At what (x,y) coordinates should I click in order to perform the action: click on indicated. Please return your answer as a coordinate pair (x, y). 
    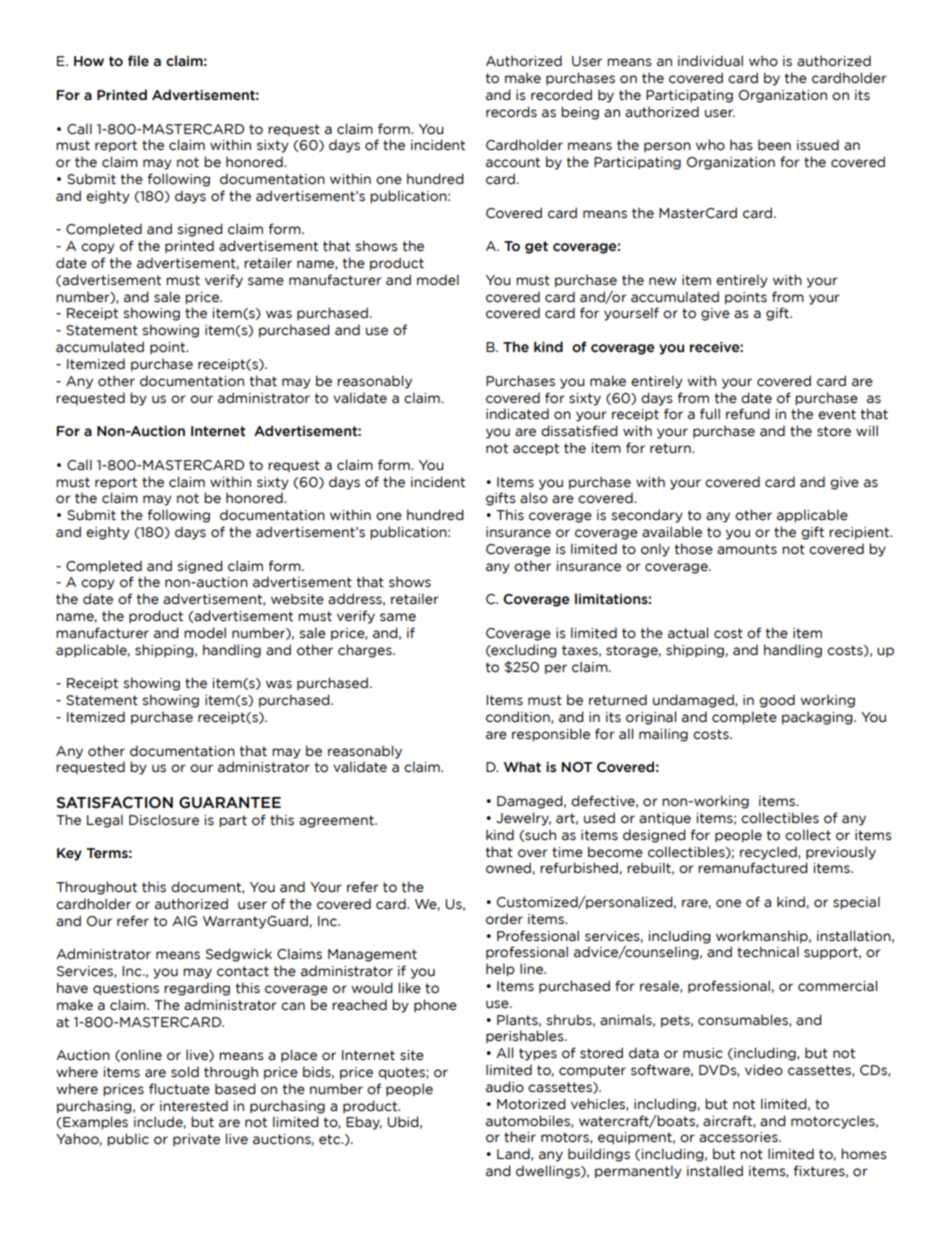
    Looking at the image, I should click on (517, 414).
